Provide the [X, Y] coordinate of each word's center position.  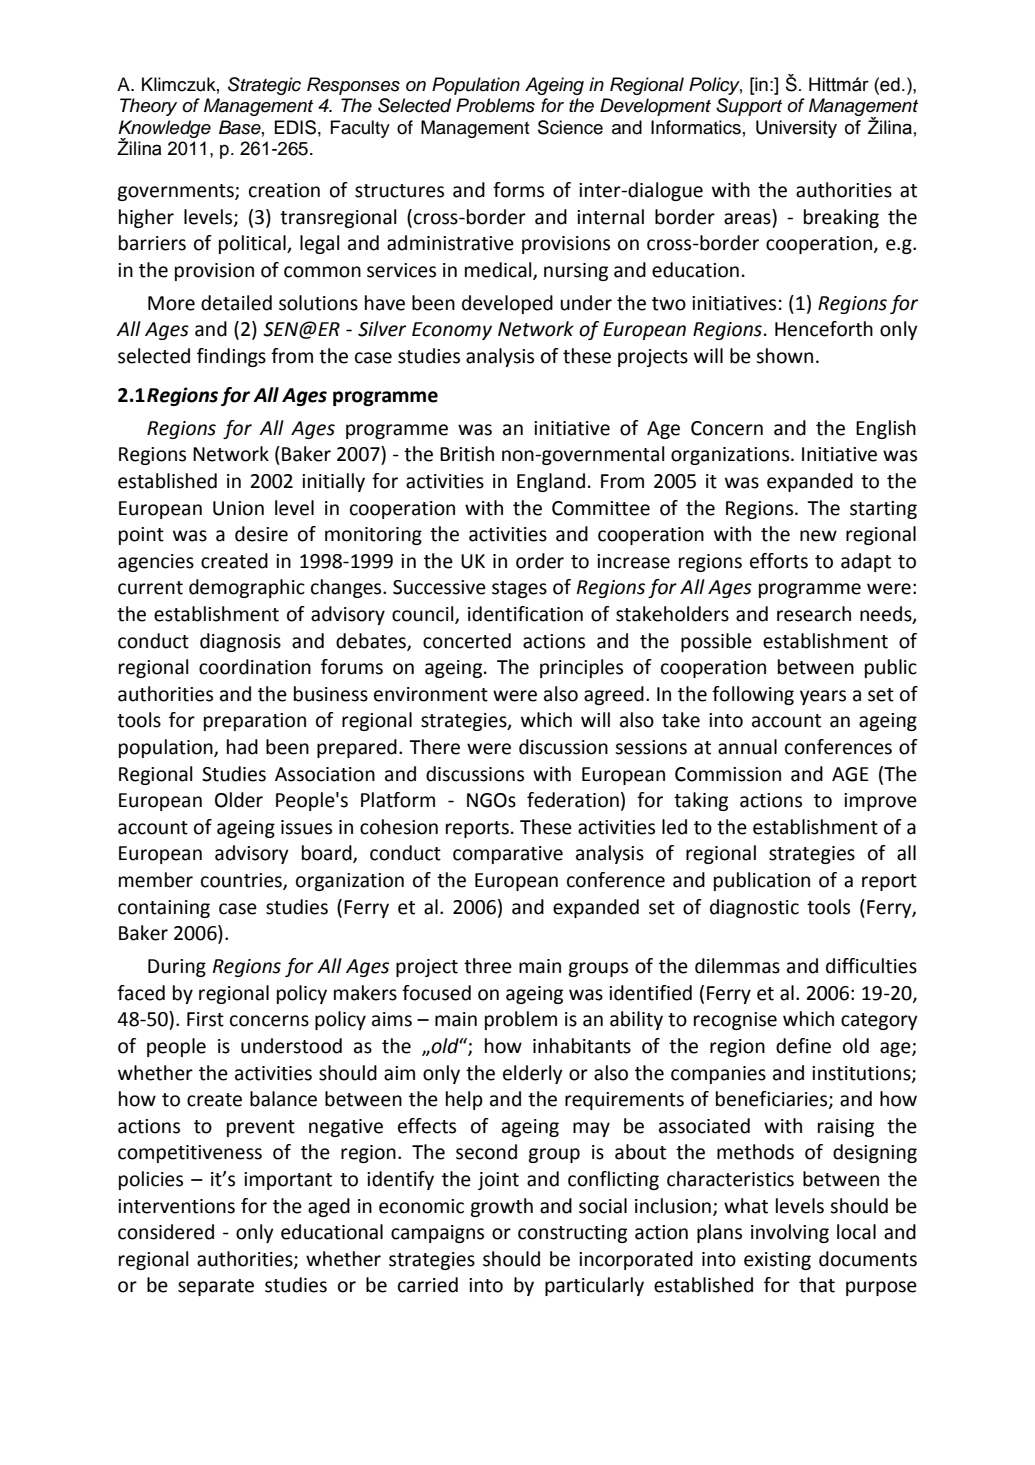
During [177, 968]
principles [581, 668]
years [823, 697]
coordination [255, 667]
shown [784, 356]
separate [216, 1287]
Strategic [264, 86]
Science [570, 127]
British [467, 454]
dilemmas [737, 966]
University [796, 129]
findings [231, 357]
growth [501, 1207]
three [488, 966]
